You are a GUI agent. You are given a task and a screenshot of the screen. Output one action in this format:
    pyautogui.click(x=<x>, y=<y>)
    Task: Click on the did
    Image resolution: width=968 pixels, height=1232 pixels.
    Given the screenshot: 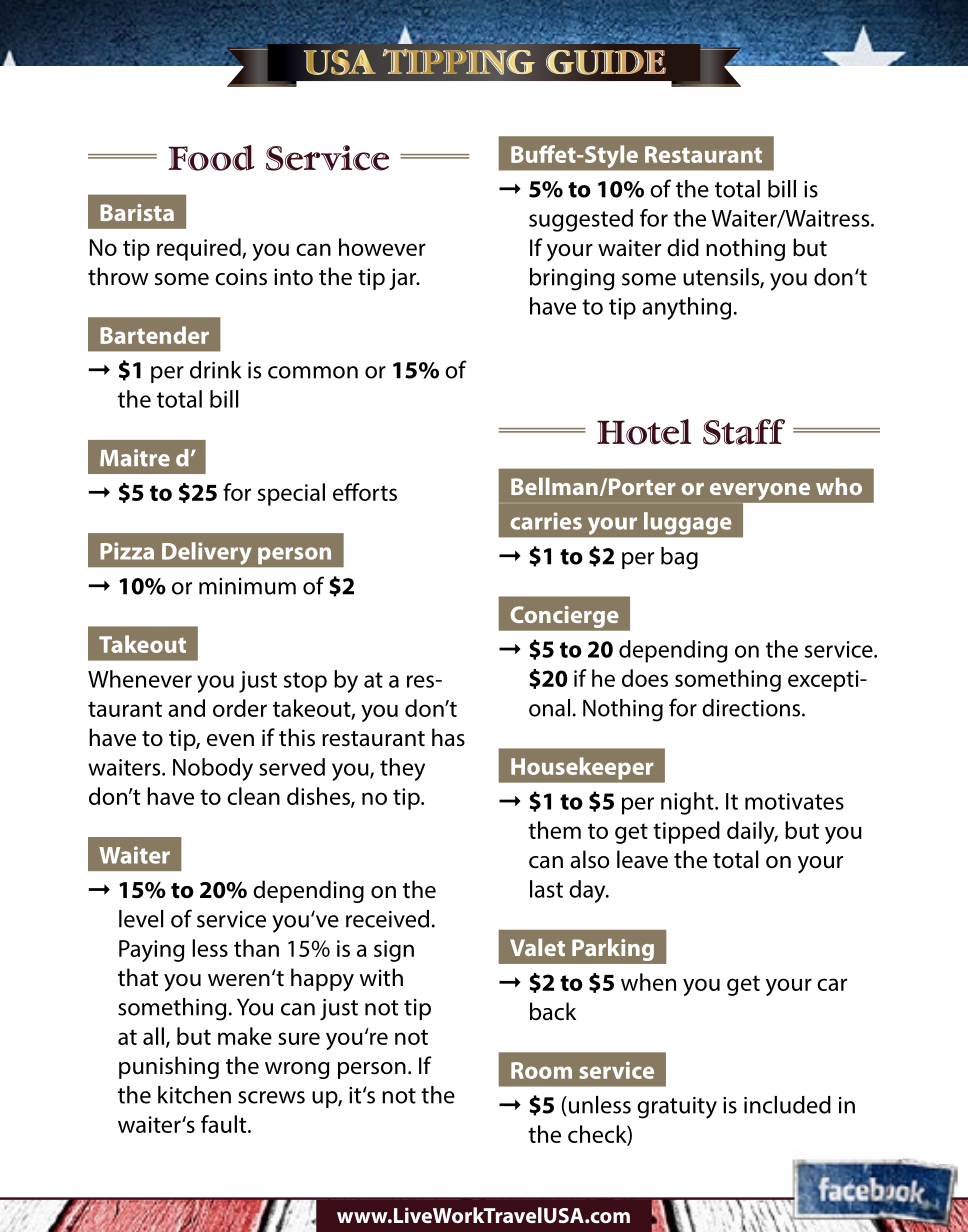 What is the action you would take?
    pyautogui.click(x=683, y=247)
